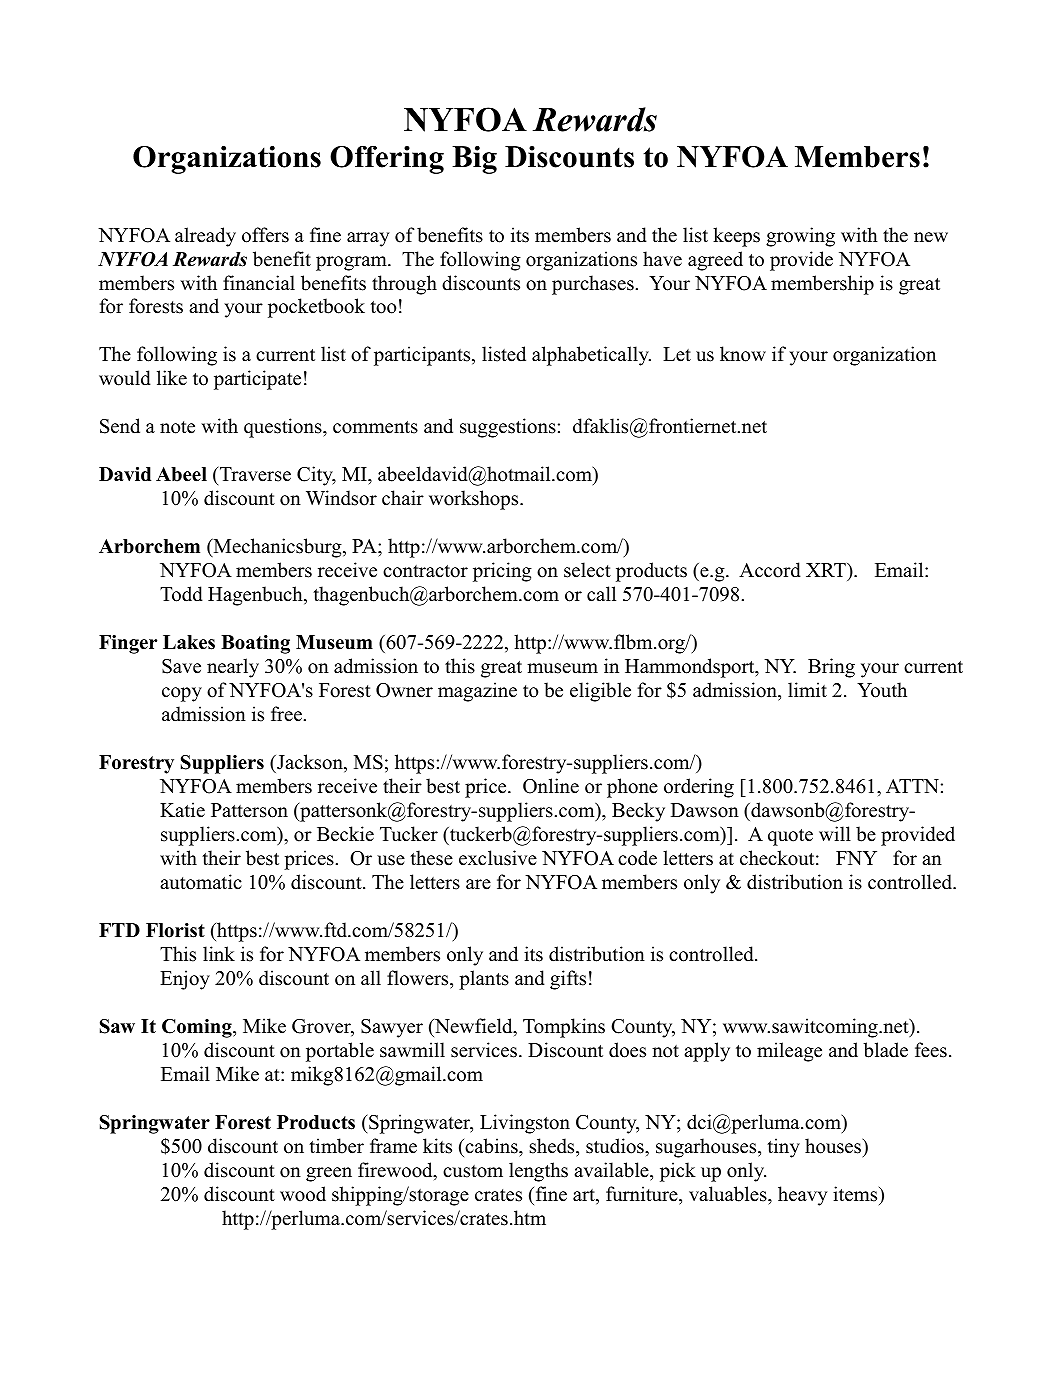 Image resolution: width=1064 pixels, height=1377 pixels. I want to click on green, so click(329, 1174).
